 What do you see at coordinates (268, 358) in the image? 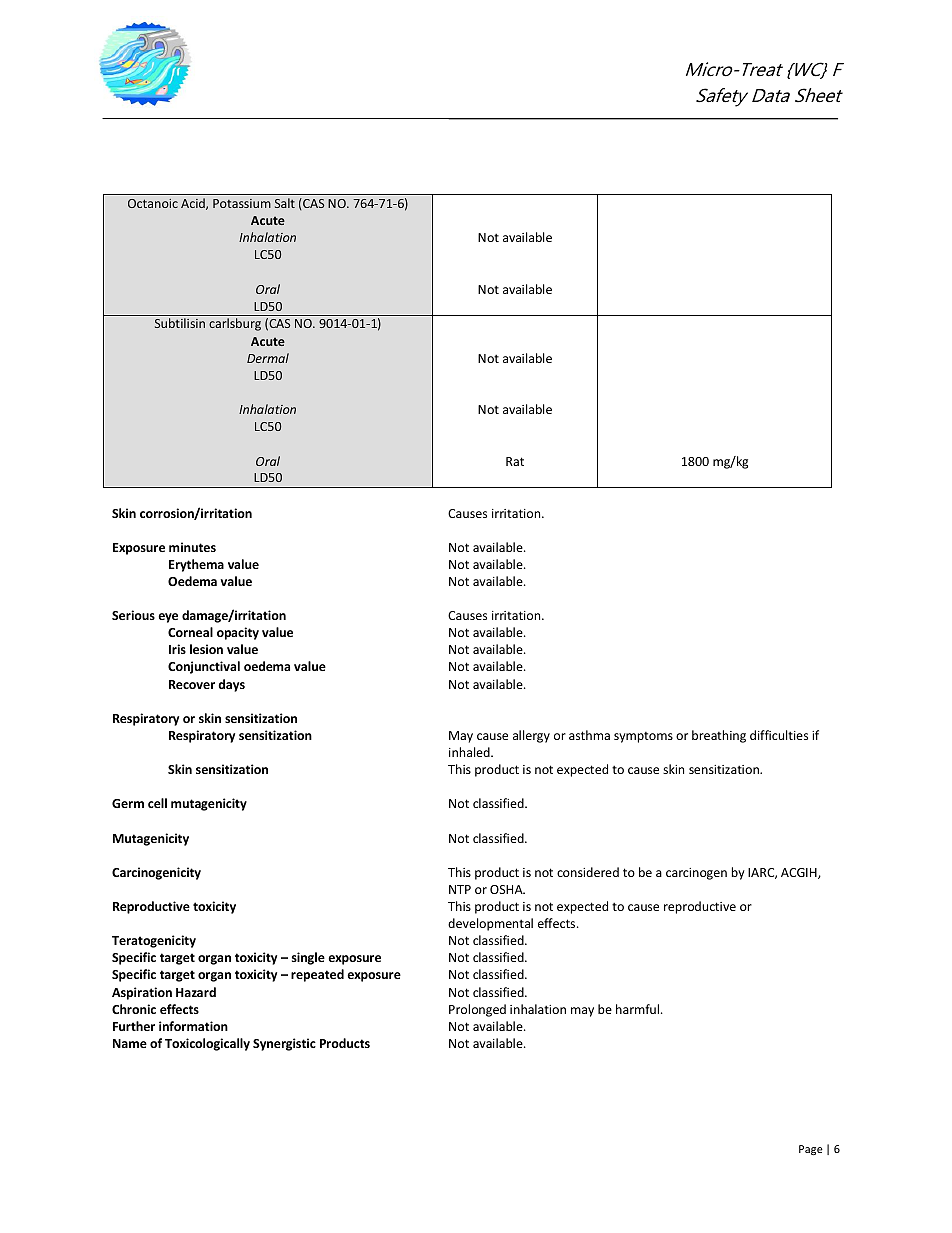
I see `Dermal` at bounding box center [268, 358].
